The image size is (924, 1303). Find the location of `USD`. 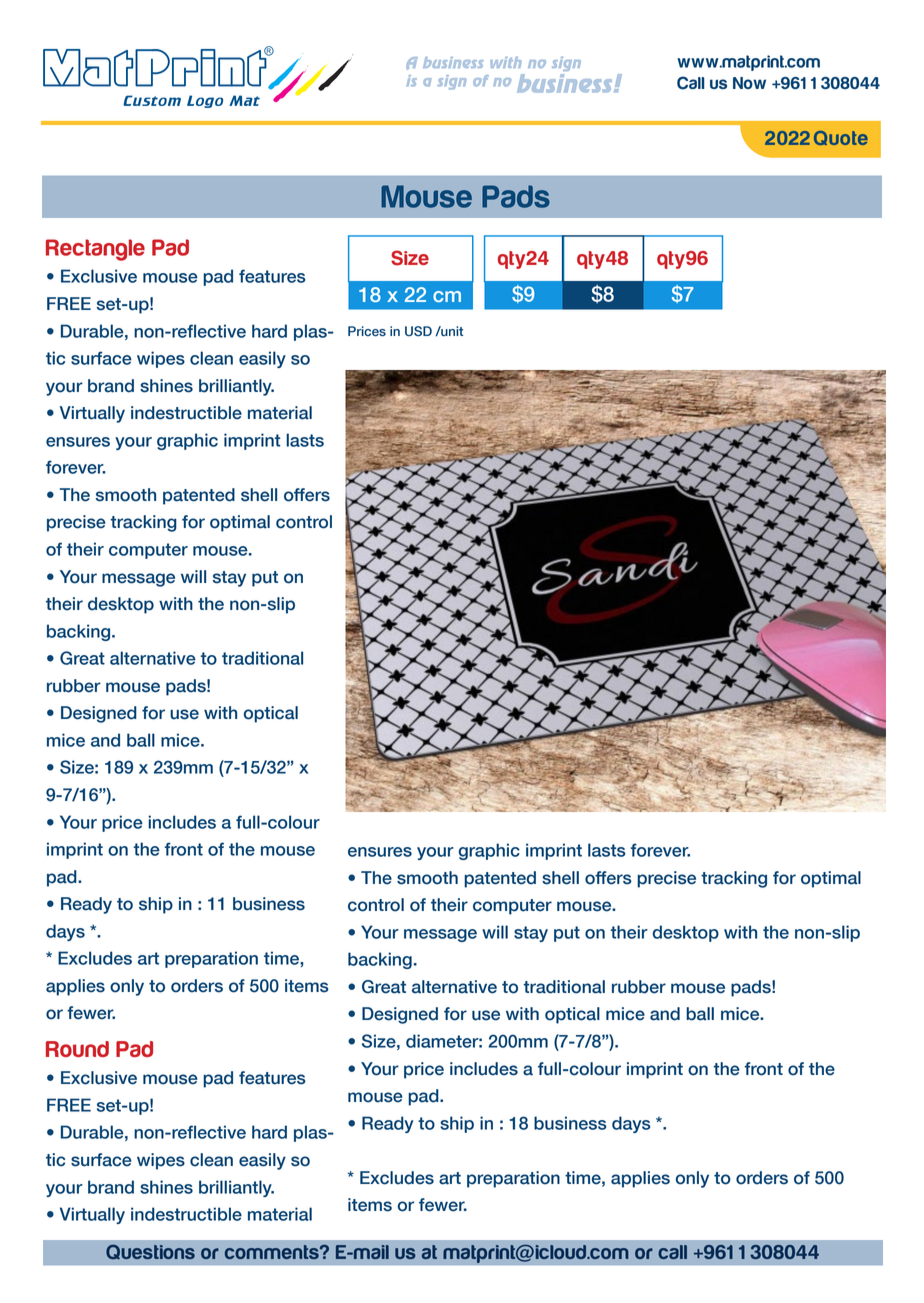

USD is located at coordinates (418, 331).
